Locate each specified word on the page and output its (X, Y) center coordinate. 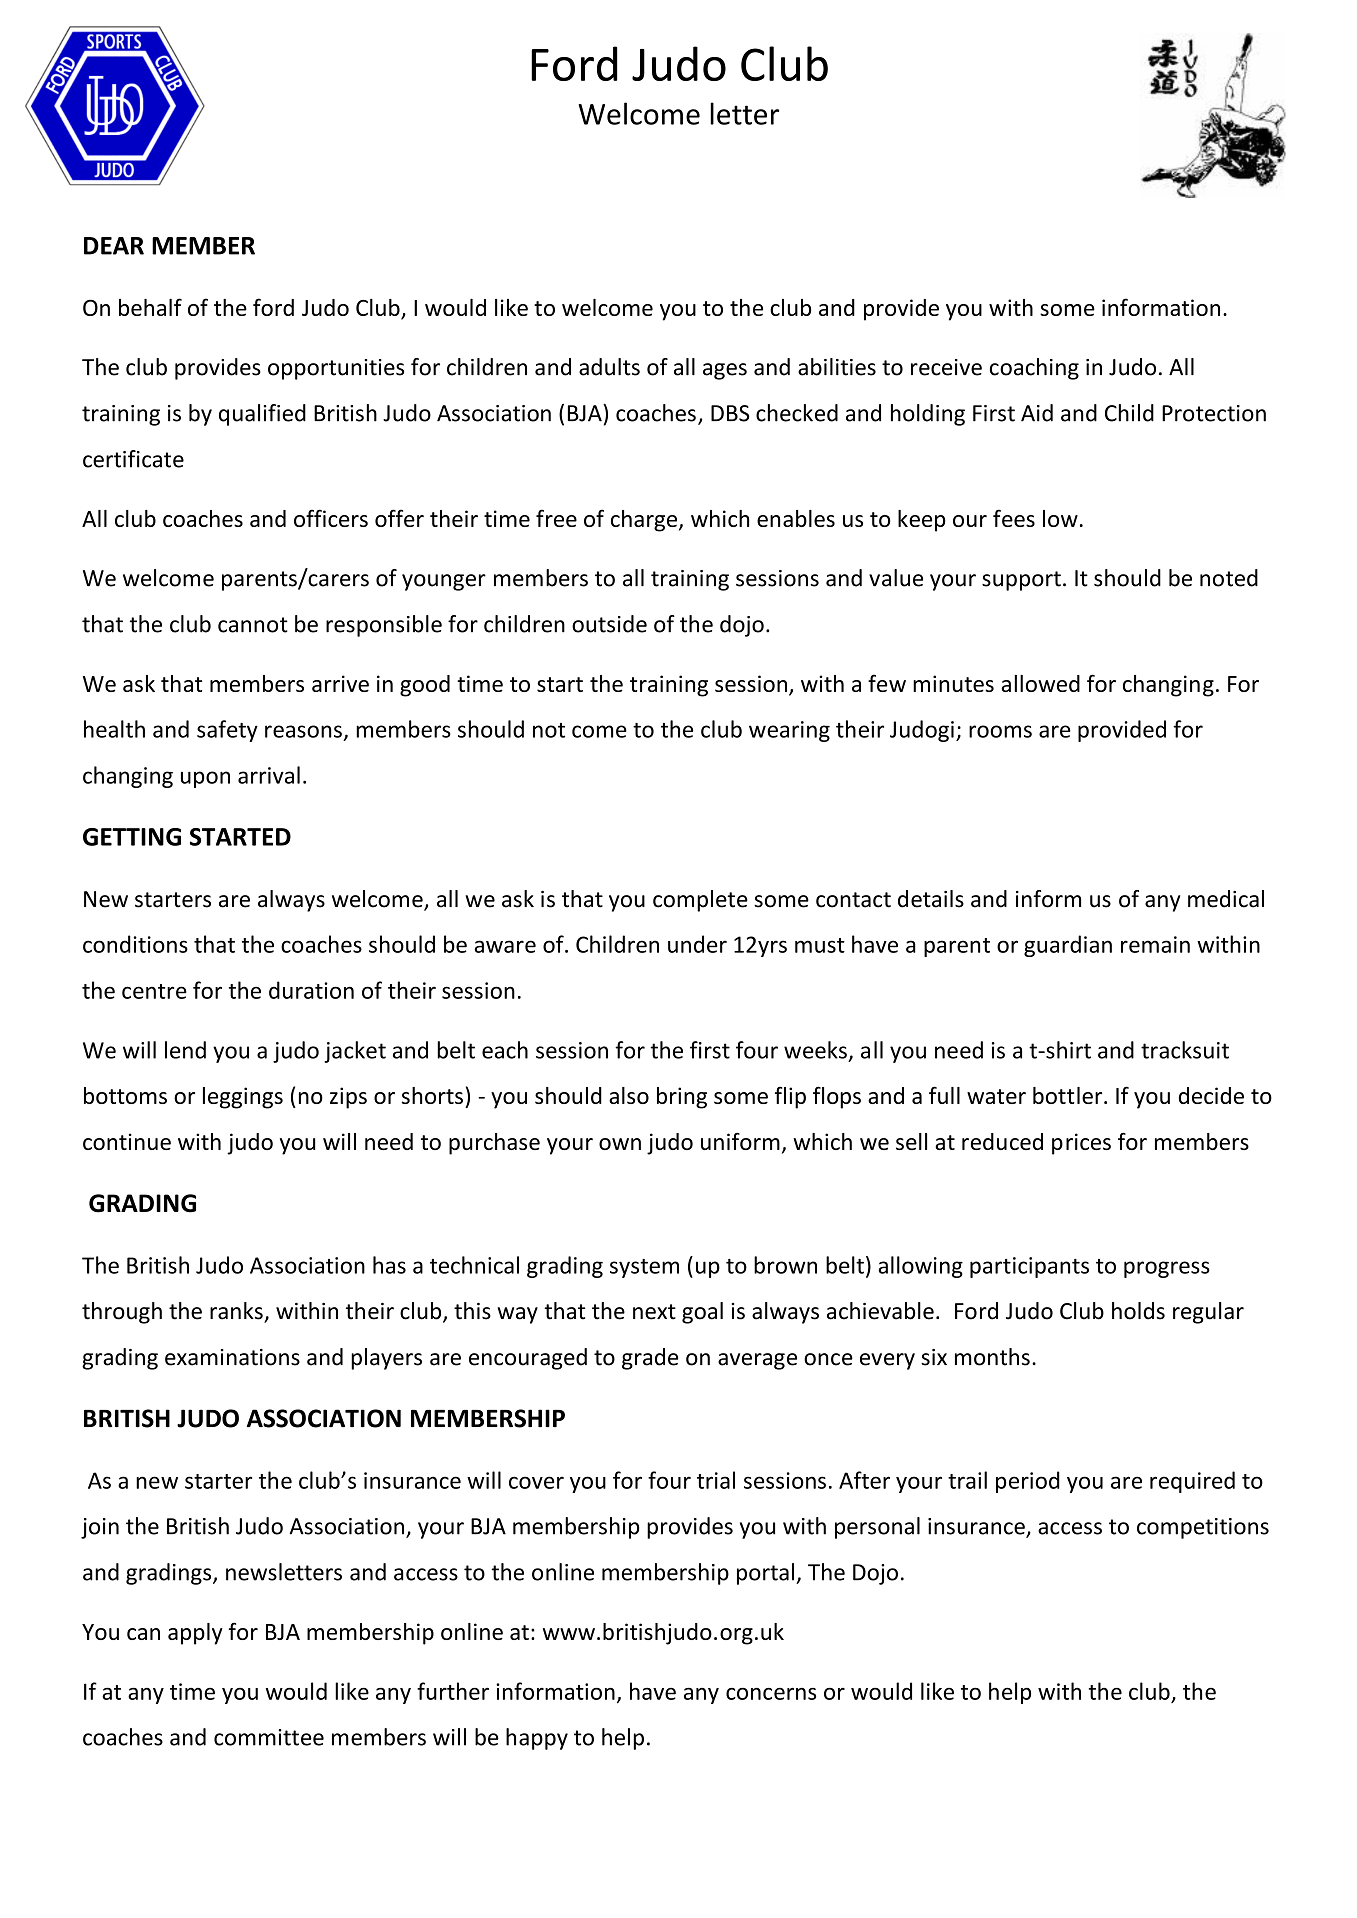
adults (609, 367)
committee (269, 1737)
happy (537, 1739)
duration (311, 990)
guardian (1068, 946)
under (697, 944)
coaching (1034, 369)
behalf (150, 307)
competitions (1203, 1528)
